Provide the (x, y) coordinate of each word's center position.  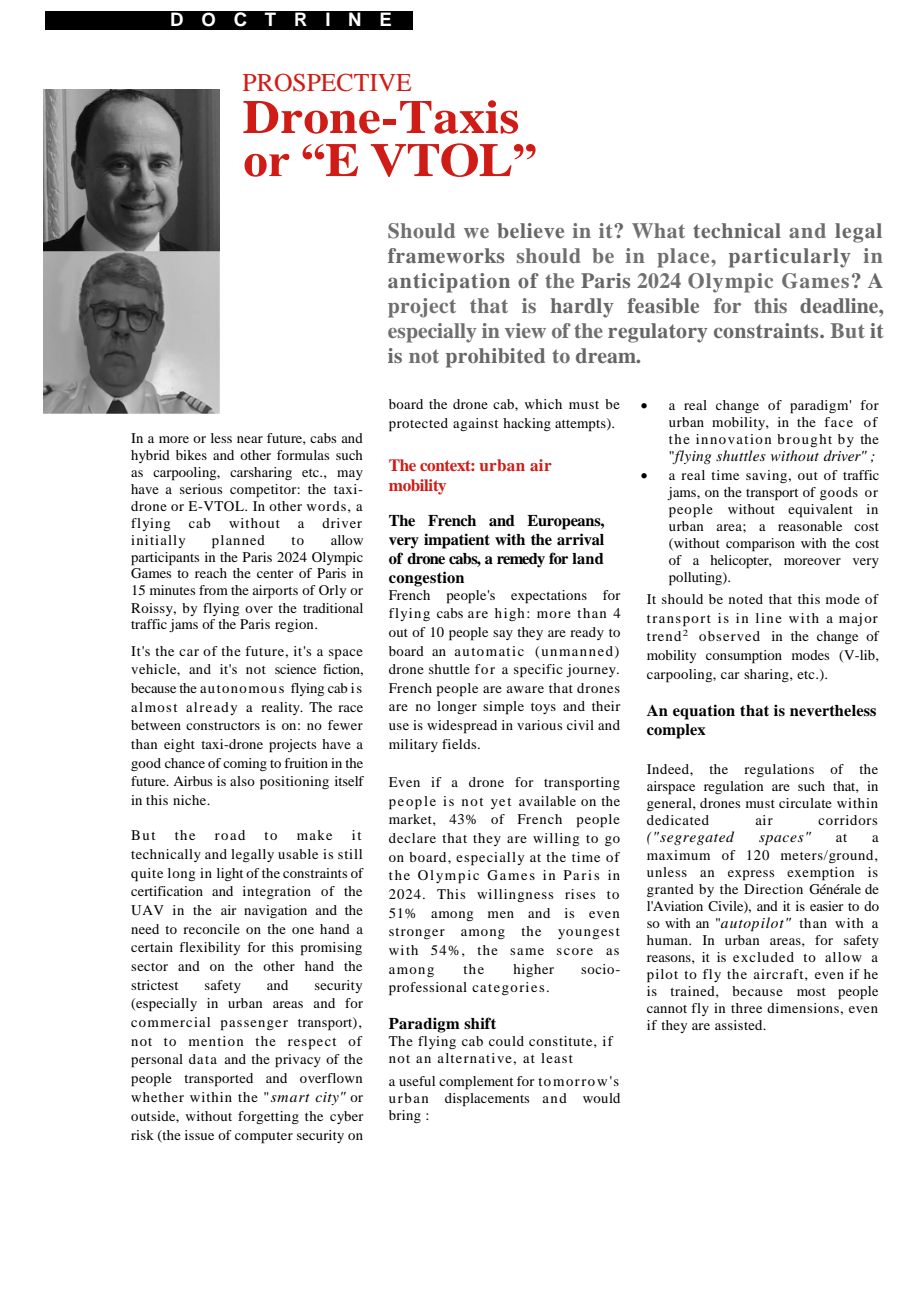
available (547, 801)
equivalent (820, 511)
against (475, 424)
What (658, 230)
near (250, 439)
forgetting (268, 1117)
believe (530, 230)
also (242, 781)
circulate (805, 803)
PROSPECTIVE (327, 82)
